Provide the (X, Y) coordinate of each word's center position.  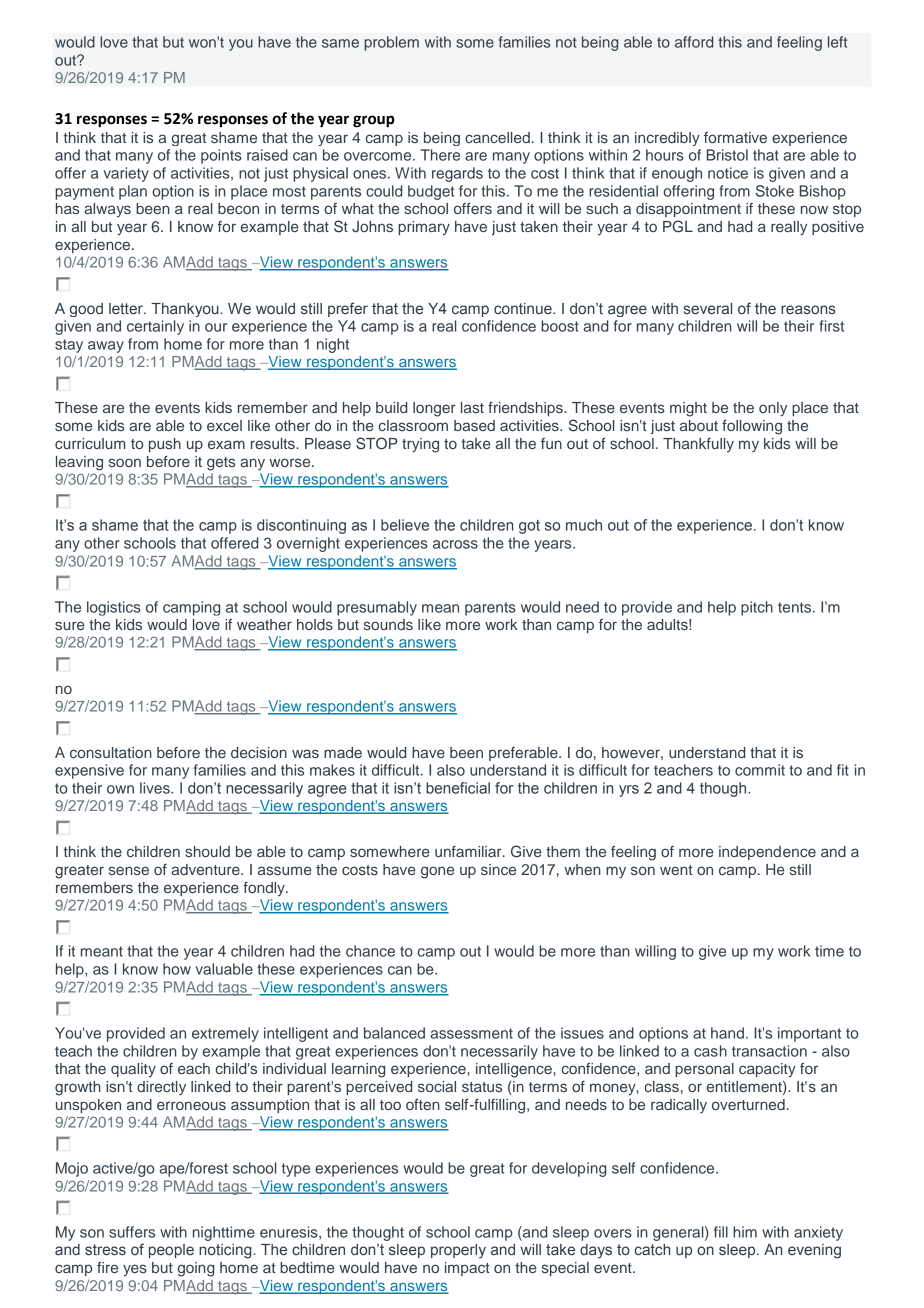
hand (727, 1033)
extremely (225, 1034)
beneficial (458, 788)
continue (524, 308)
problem (391, 43)
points (221, 156)
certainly (155, 327)
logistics (114, 608)
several (708, 308)
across (455, 544)
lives (156, 788)
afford (694, 42)
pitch (757, 608)
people (171, 1251)
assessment (471, 1033)
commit (760, 770)
